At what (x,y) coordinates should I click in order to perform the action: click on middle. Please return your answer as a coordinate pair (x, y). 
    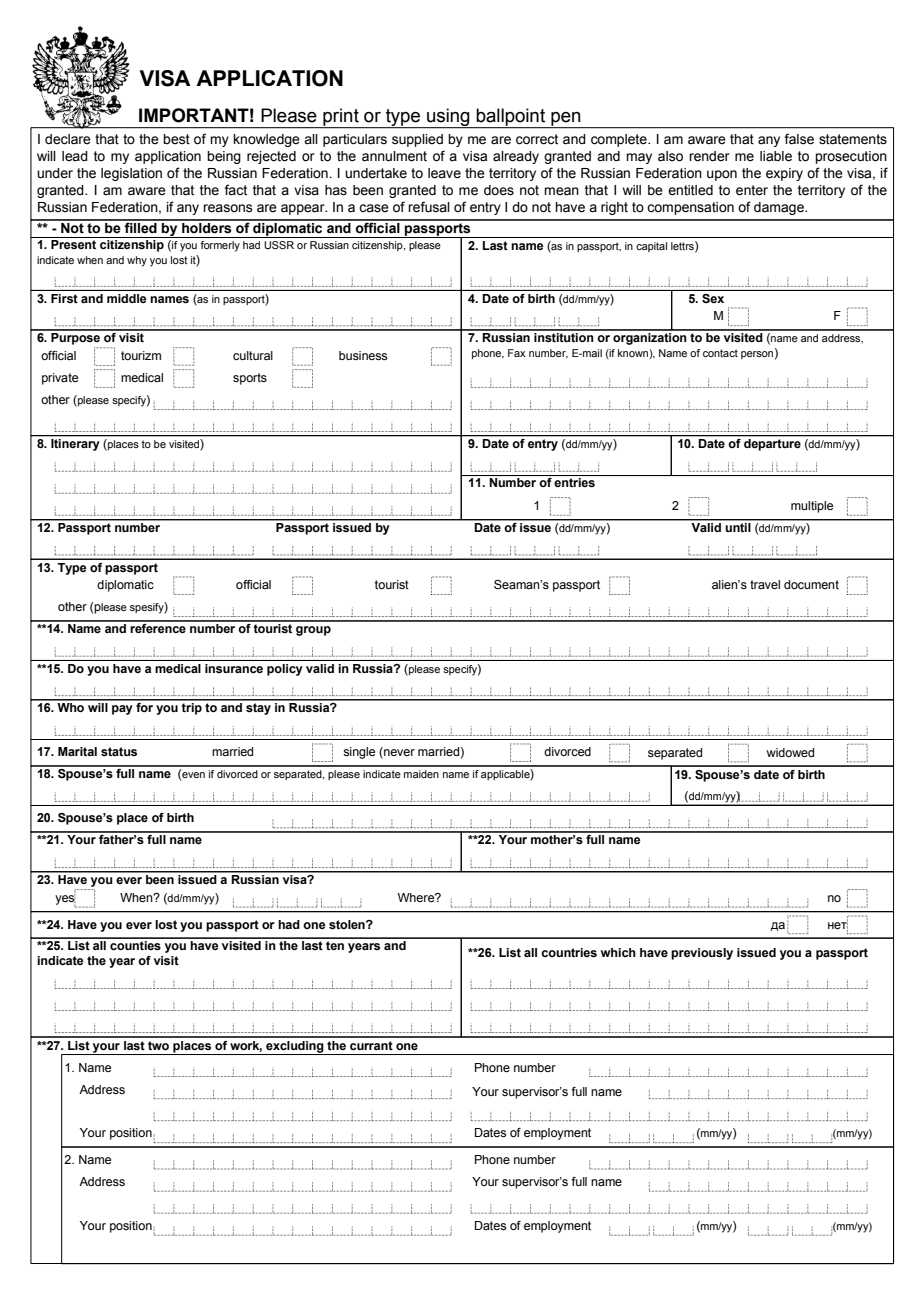
    Looking at the image, I should click on (126, 298).
